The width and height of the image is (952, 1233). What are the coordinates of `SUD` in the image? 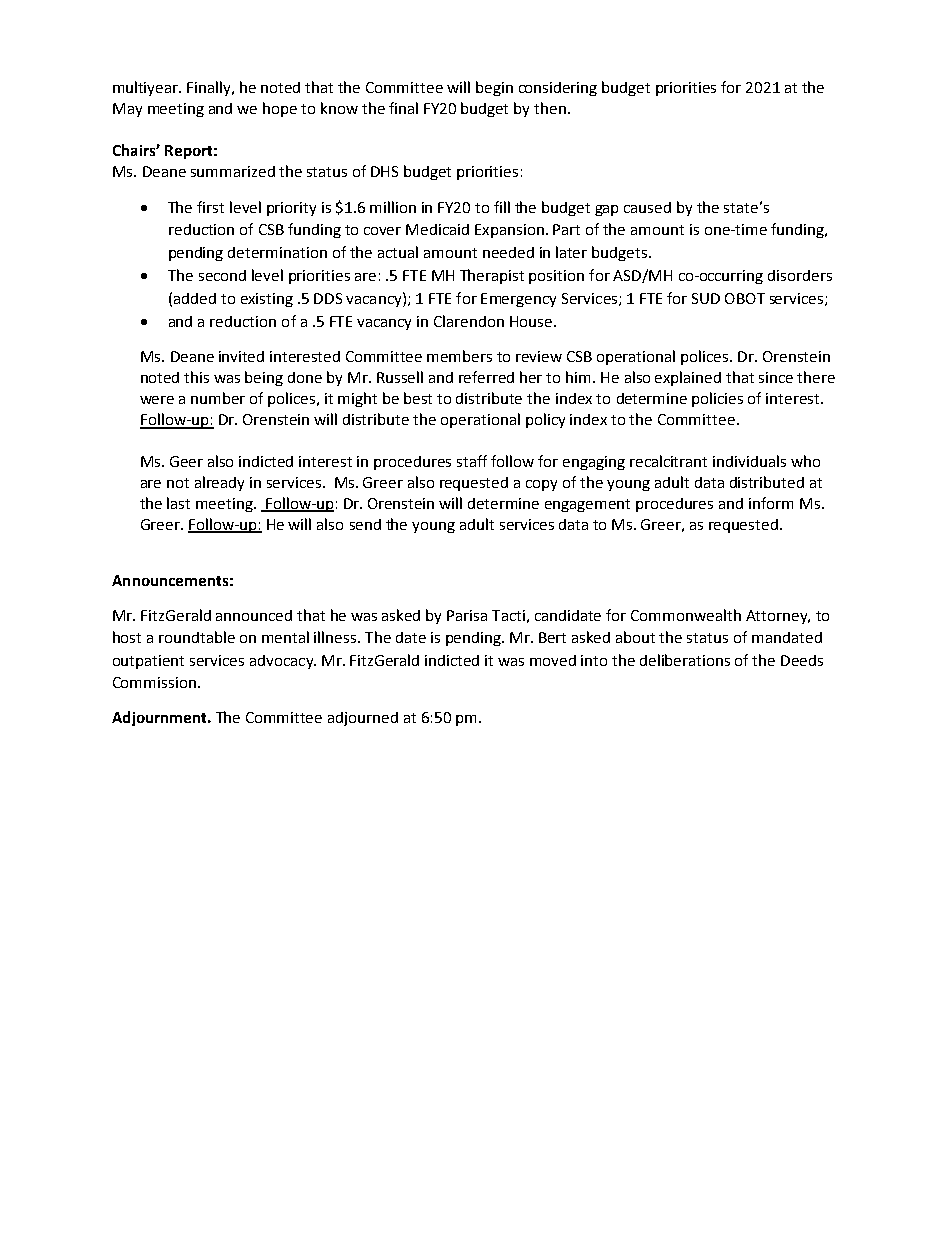 It's located at (706, 298).
